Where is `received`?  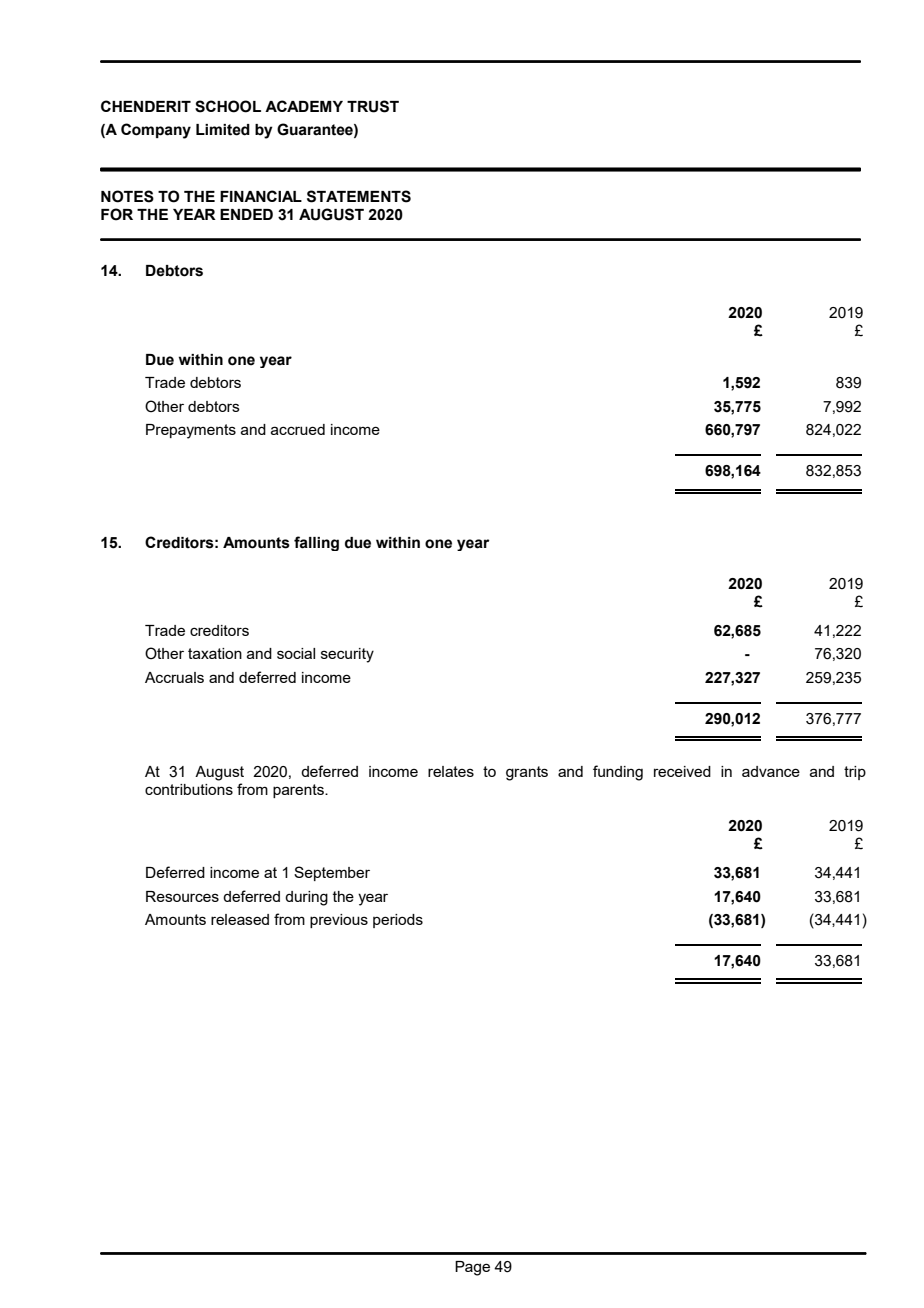
received is located at coordinates (682, 771).
